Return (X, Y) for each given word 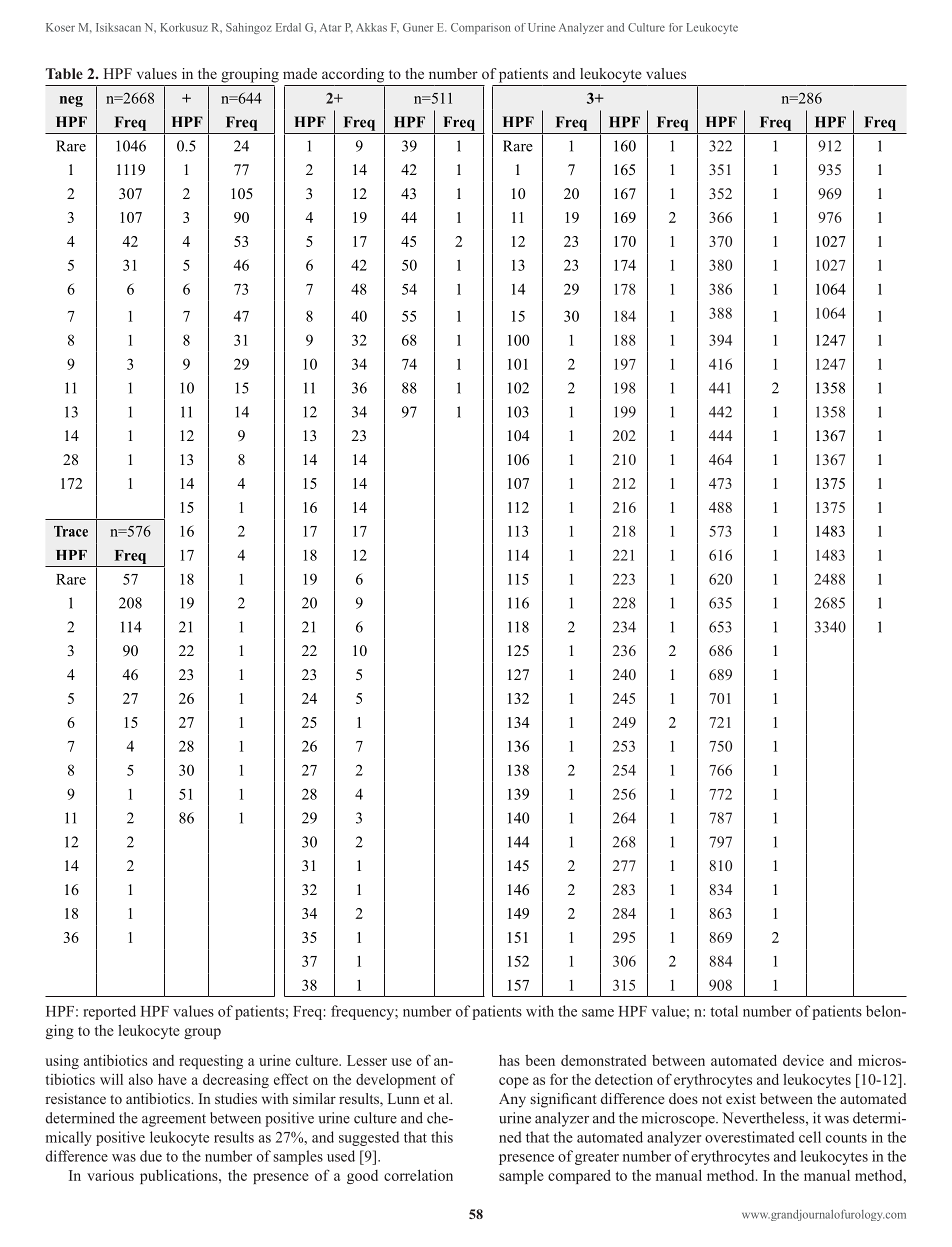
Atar (331, 27)
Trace (71, 531)
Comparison (481, 28)
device (803, 1060)
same (598, 1013)
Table (64, 73)
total (724, 1011)
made (300, 73)
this (442, 1137)
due (151, 1156)
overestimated (750, 1137)
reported (109, 1012)
